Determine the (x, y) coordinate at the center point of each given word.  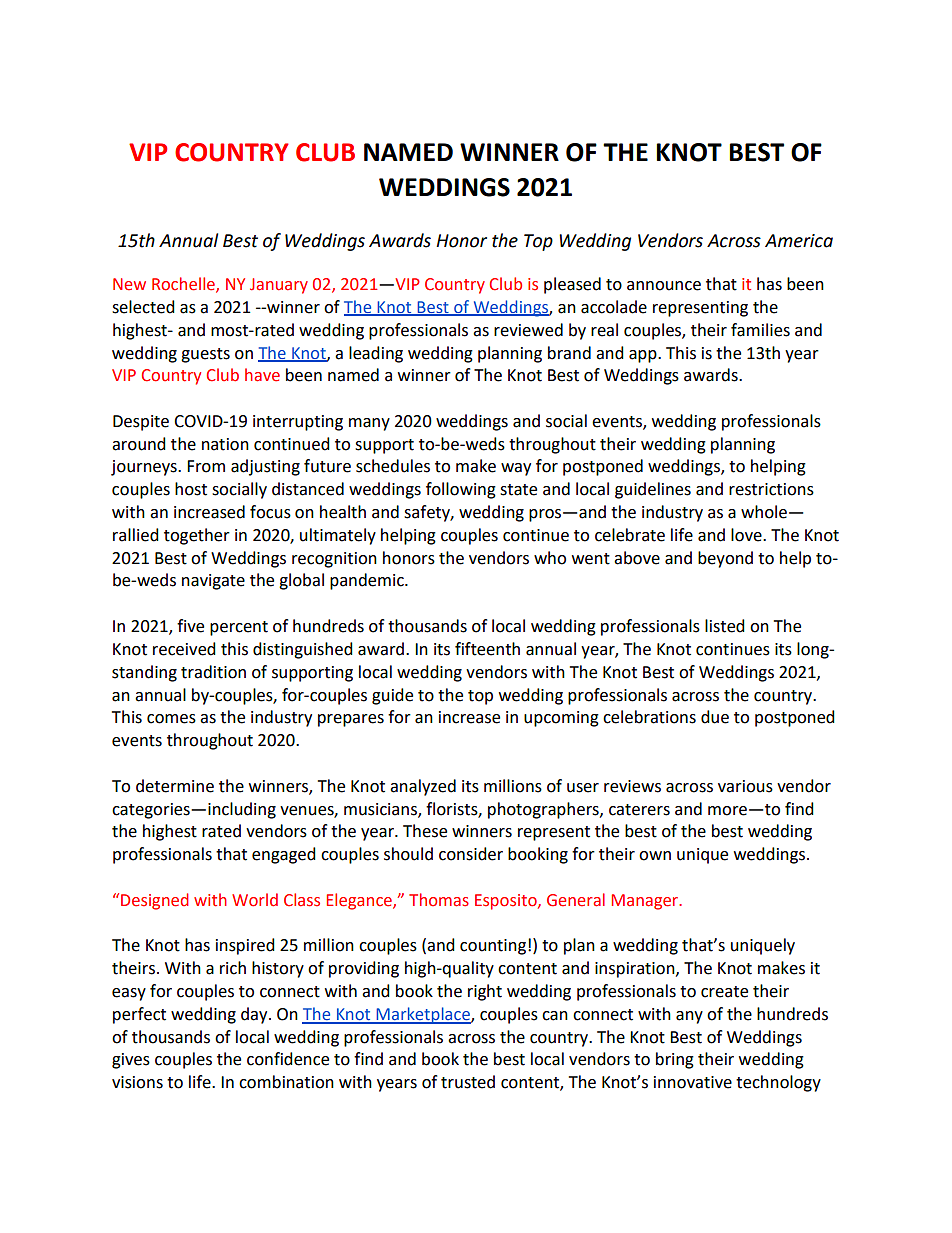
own (655, 856)
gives (131, 1061)
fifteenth (487, 649)
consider (471, 854)
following (461, 490)
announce (664, 286)
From (206, 466)
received (184, 649)
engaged (284, 855)
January (279, 286)
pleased (572, 285)
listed (725, 626)
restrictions (771, 489)
